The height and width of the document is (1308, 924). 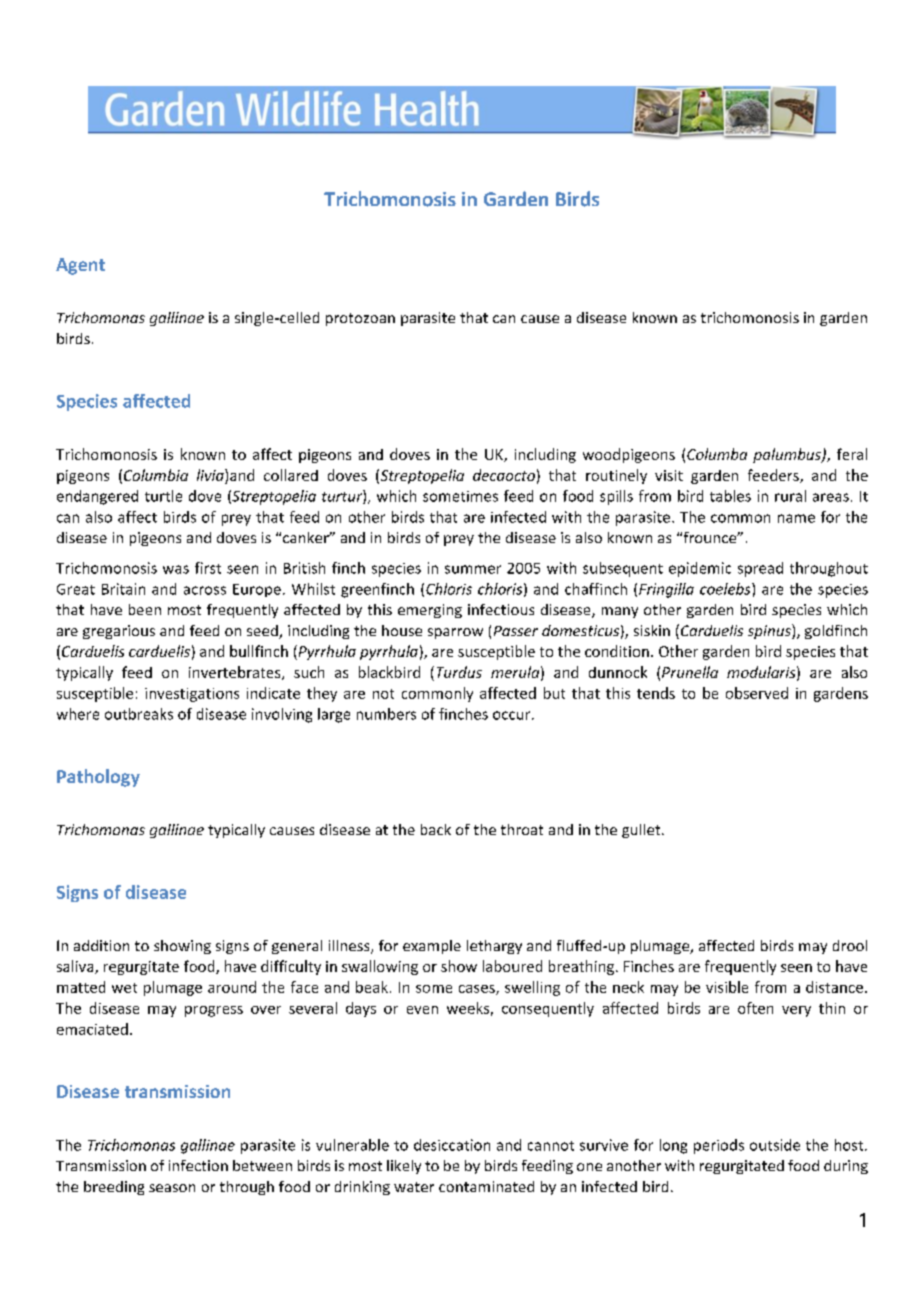 What do you see at coordinates (717, 454) in the document?
I see `Columba` at bounding box center [717, 454].
